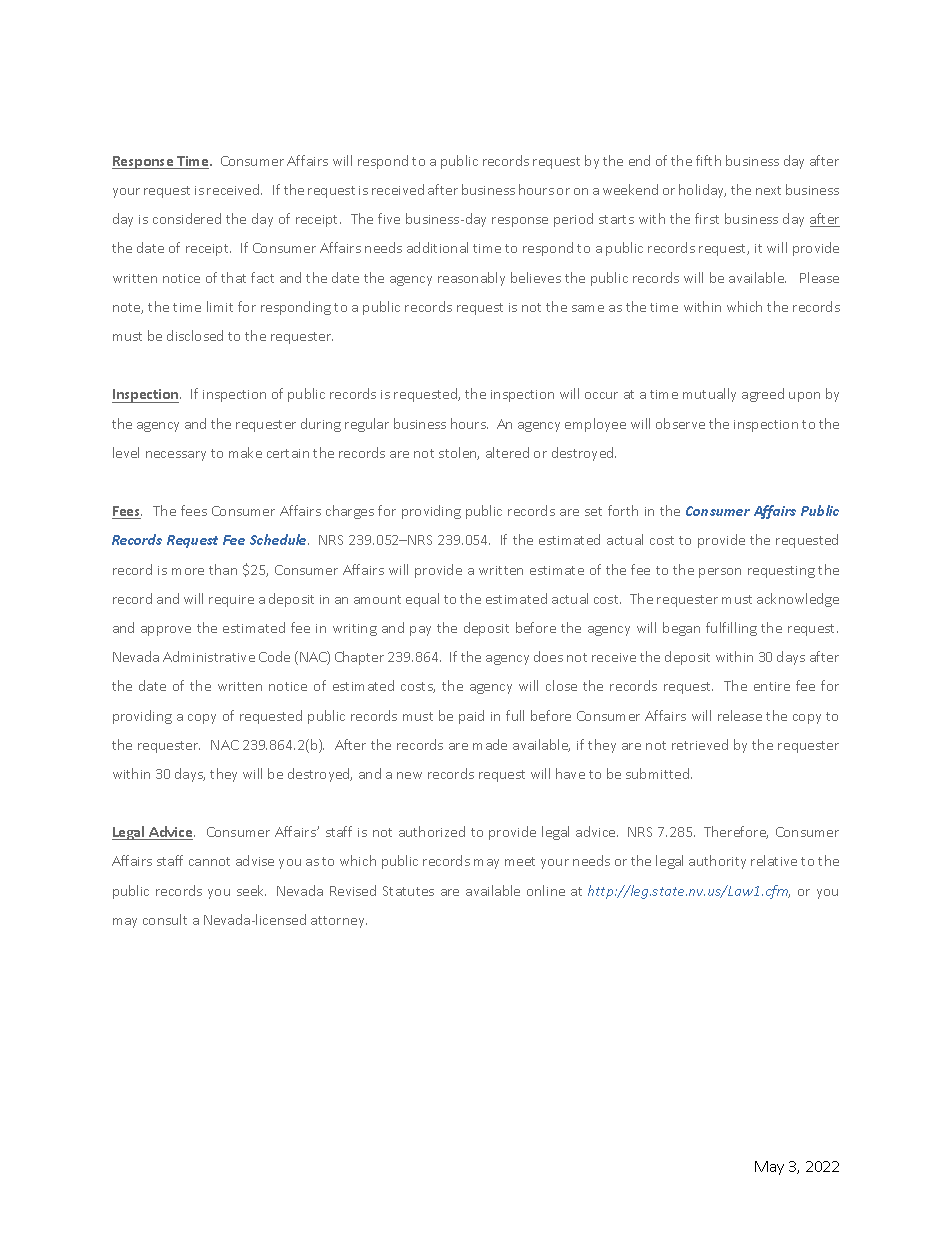  What do you see at coordinates (768, 190) in the image?
I see `next` at bounding box center [768, 190].
